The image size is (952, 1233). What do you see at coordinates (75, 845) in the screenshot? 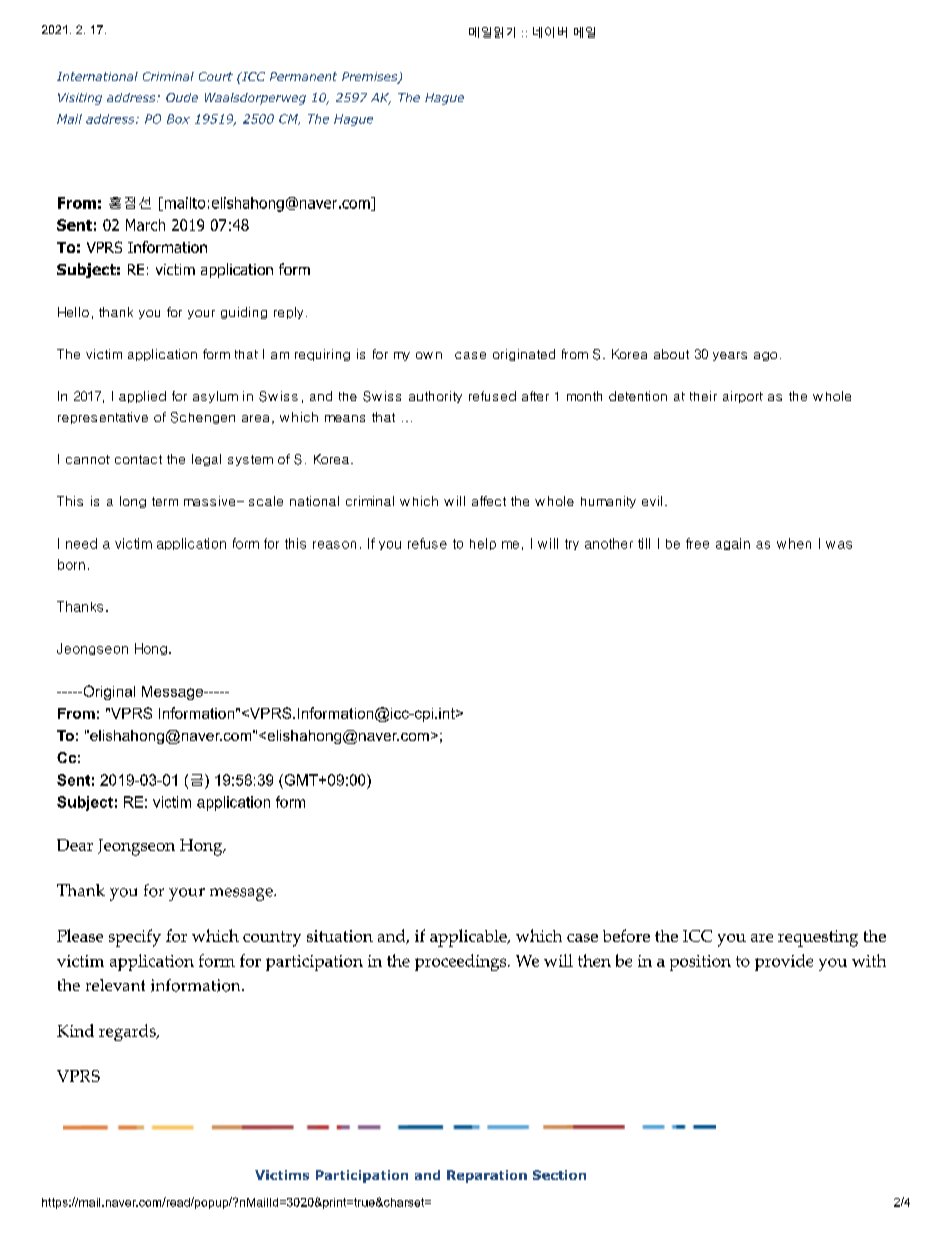
I see `Dear` at bounding box center [75, 845].
